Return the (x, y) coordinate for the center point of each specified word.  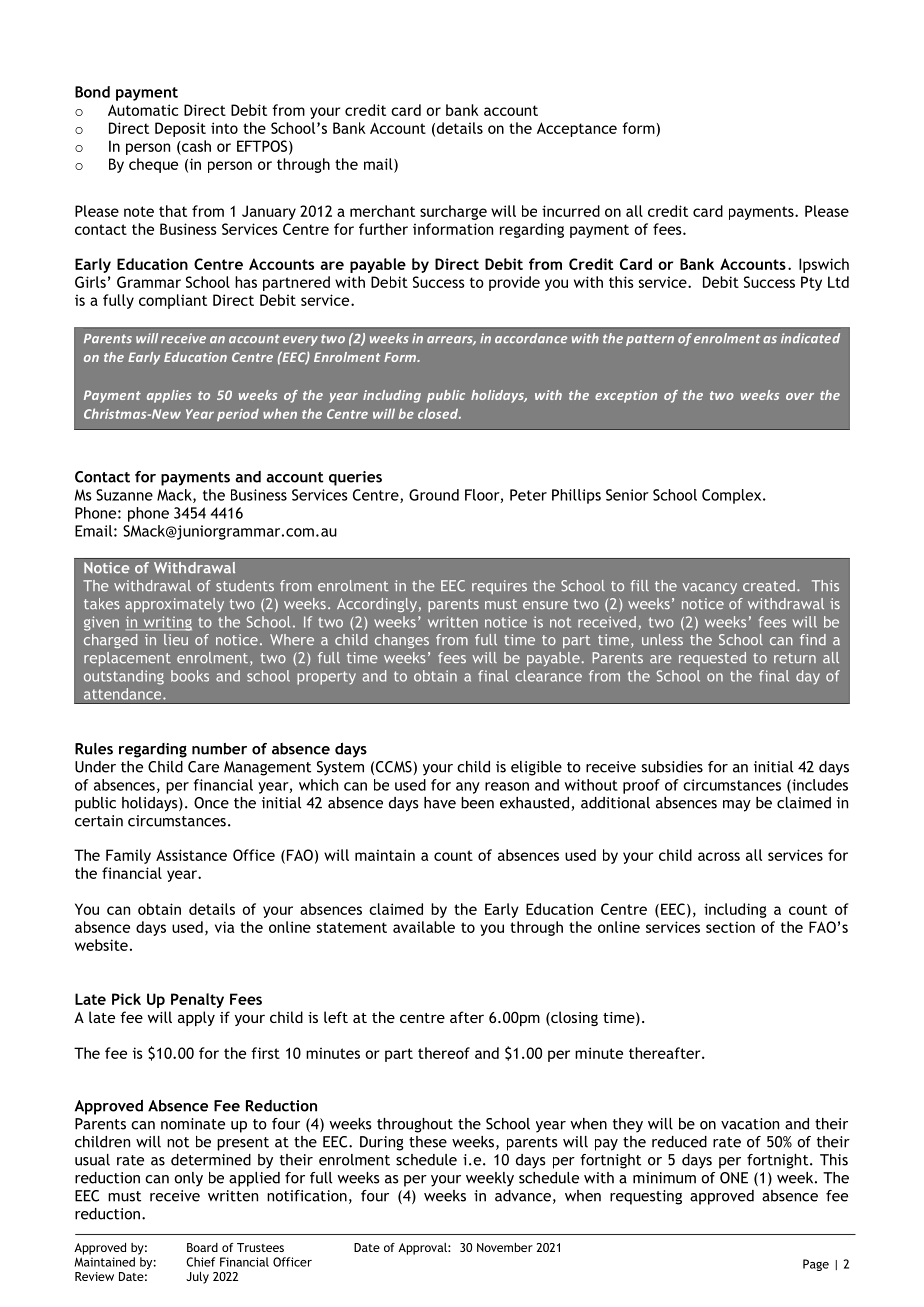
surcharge (453, 212)
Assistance (191, 855)
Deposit (180, 129)
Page (816, 1265)
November (505, 1247)
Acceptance (577, 129)
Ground (434, 495)
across (719, 856)
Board (202, 1247)
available (424, 927)
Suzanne (124, 495)
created (769, 586)
